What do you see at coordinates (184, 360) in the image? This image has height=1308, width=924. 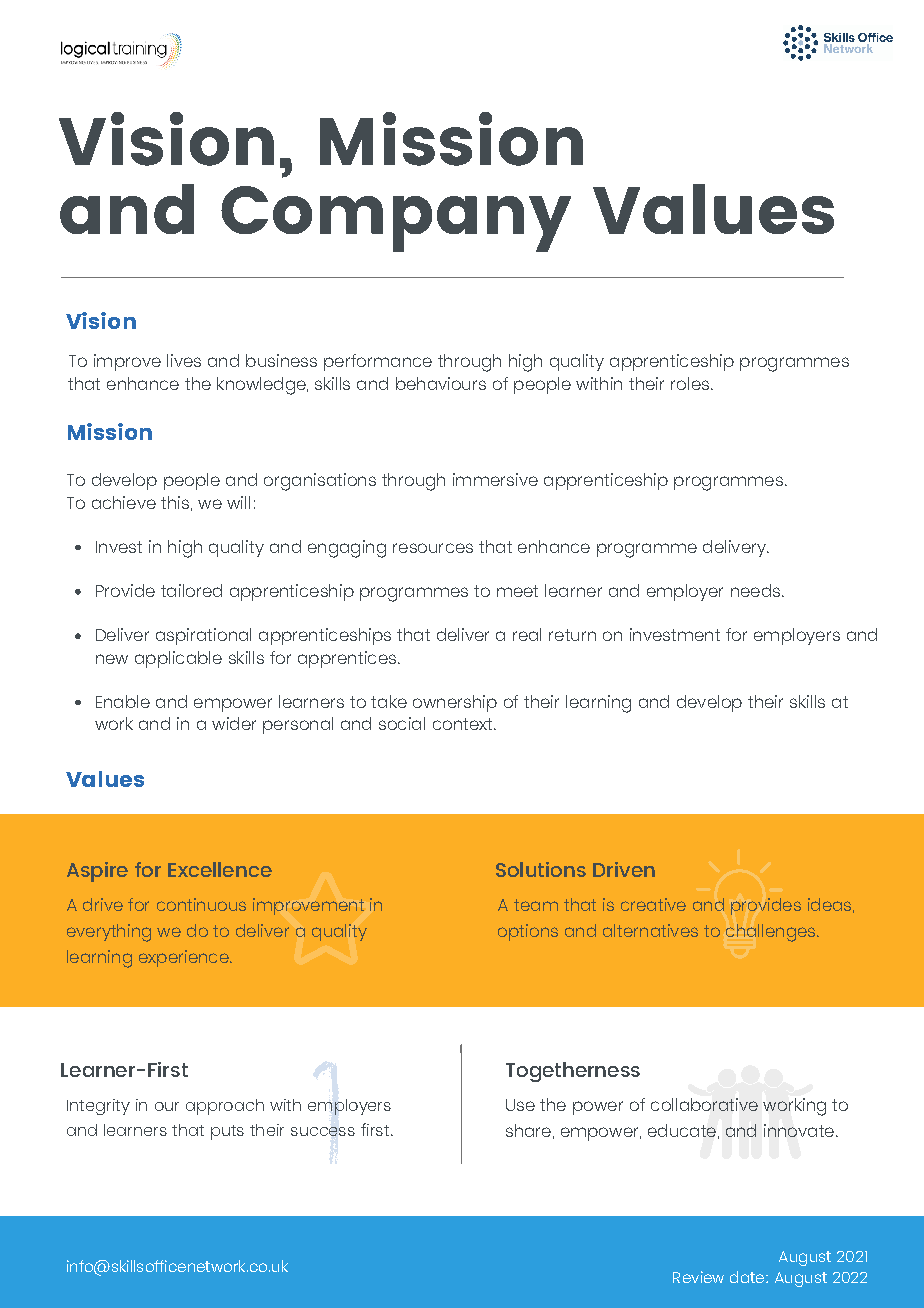 I see `lives` at bounding box center [184, 360].
